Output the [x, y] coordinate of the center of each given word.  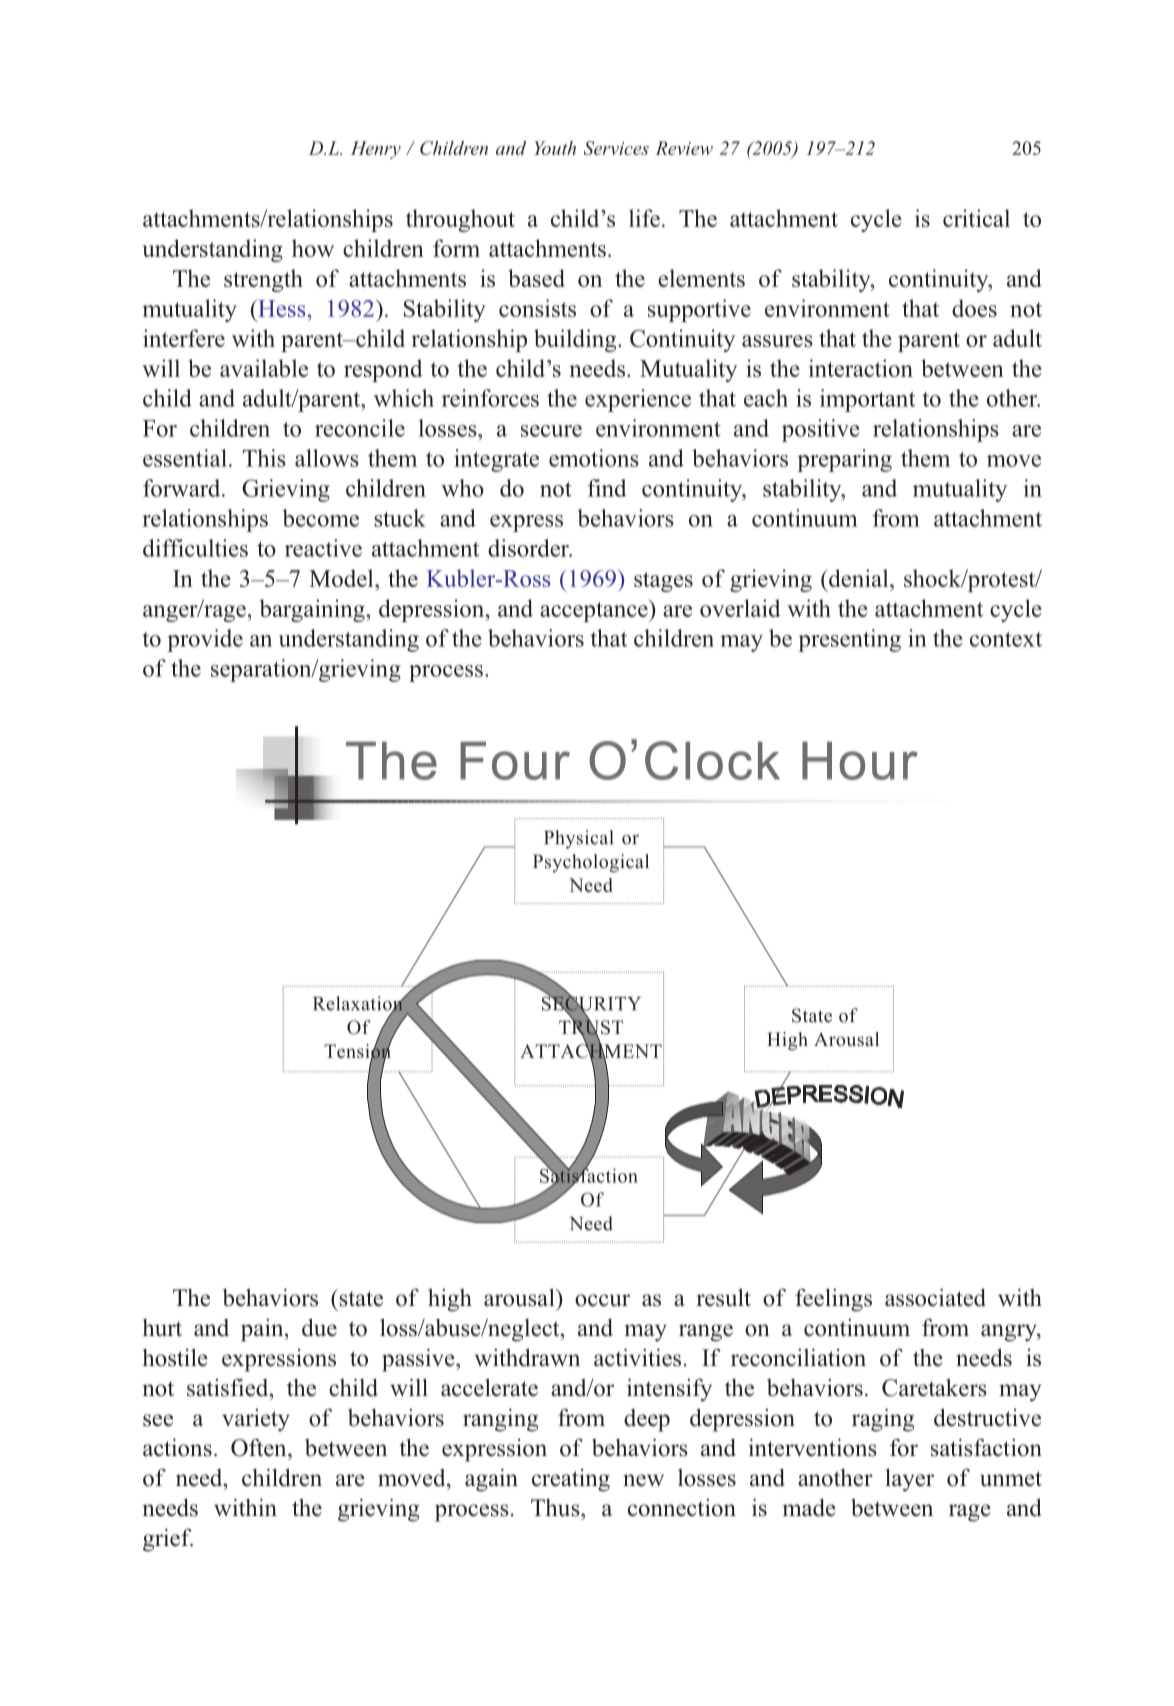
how [313, 248]
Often [260, 1447]
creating [571, 1480]
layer [909, 1480]
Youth [555, 148]
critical [976, 218]
